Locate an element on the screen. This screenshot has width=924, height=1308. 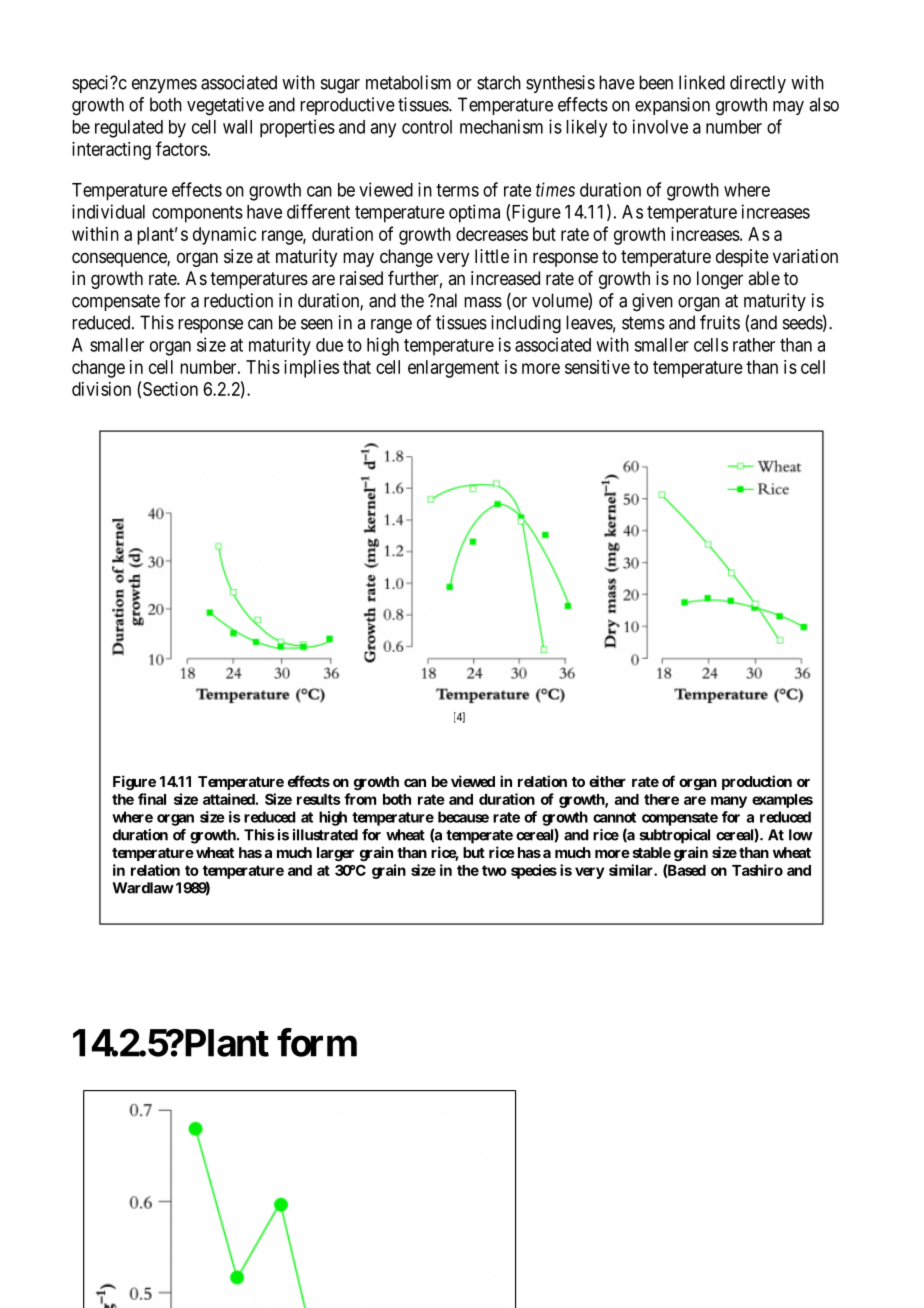
control is located at coordinates (427, 127).
